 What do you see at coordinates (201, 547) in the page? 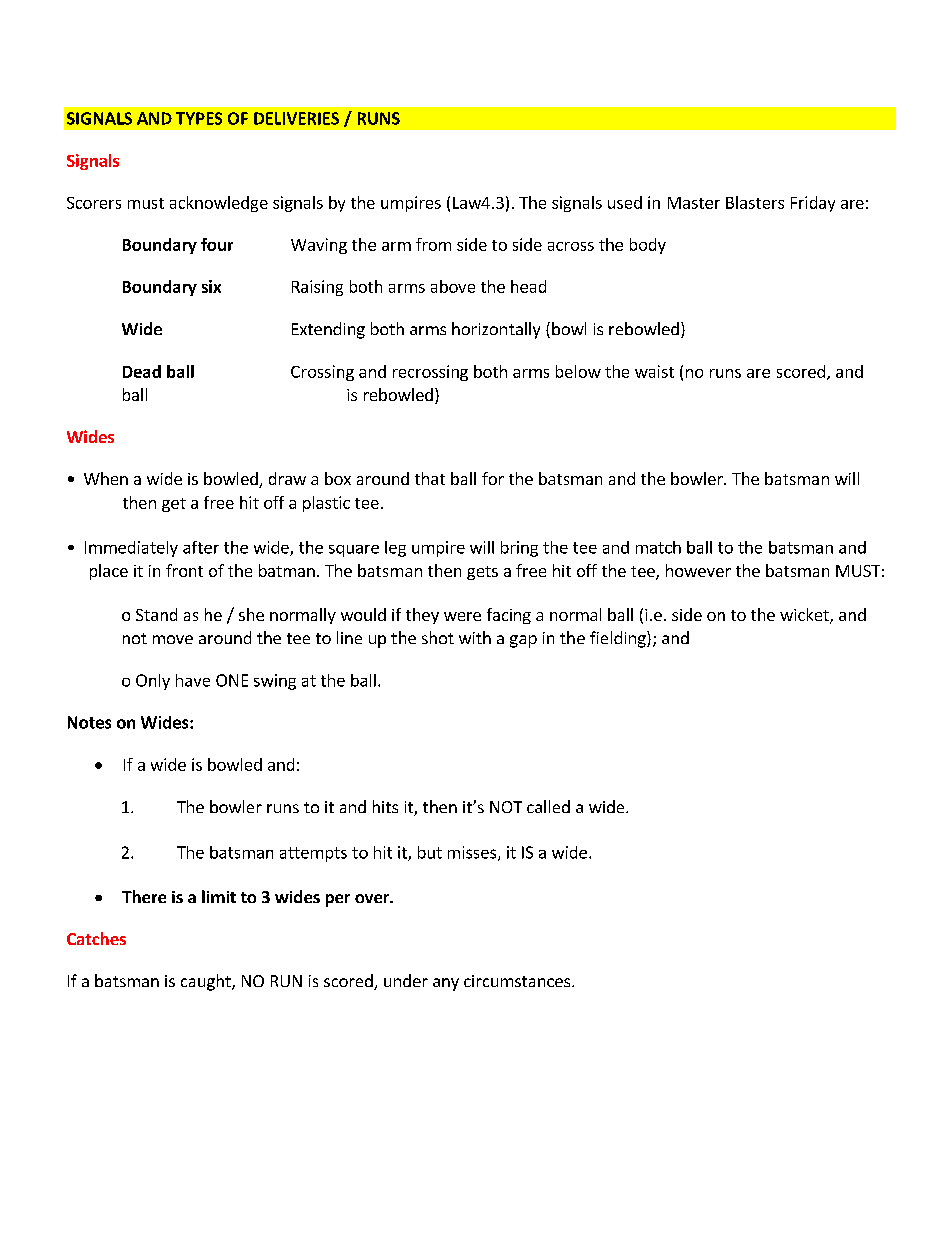
I see `after` at bounding box center [201, 547].
